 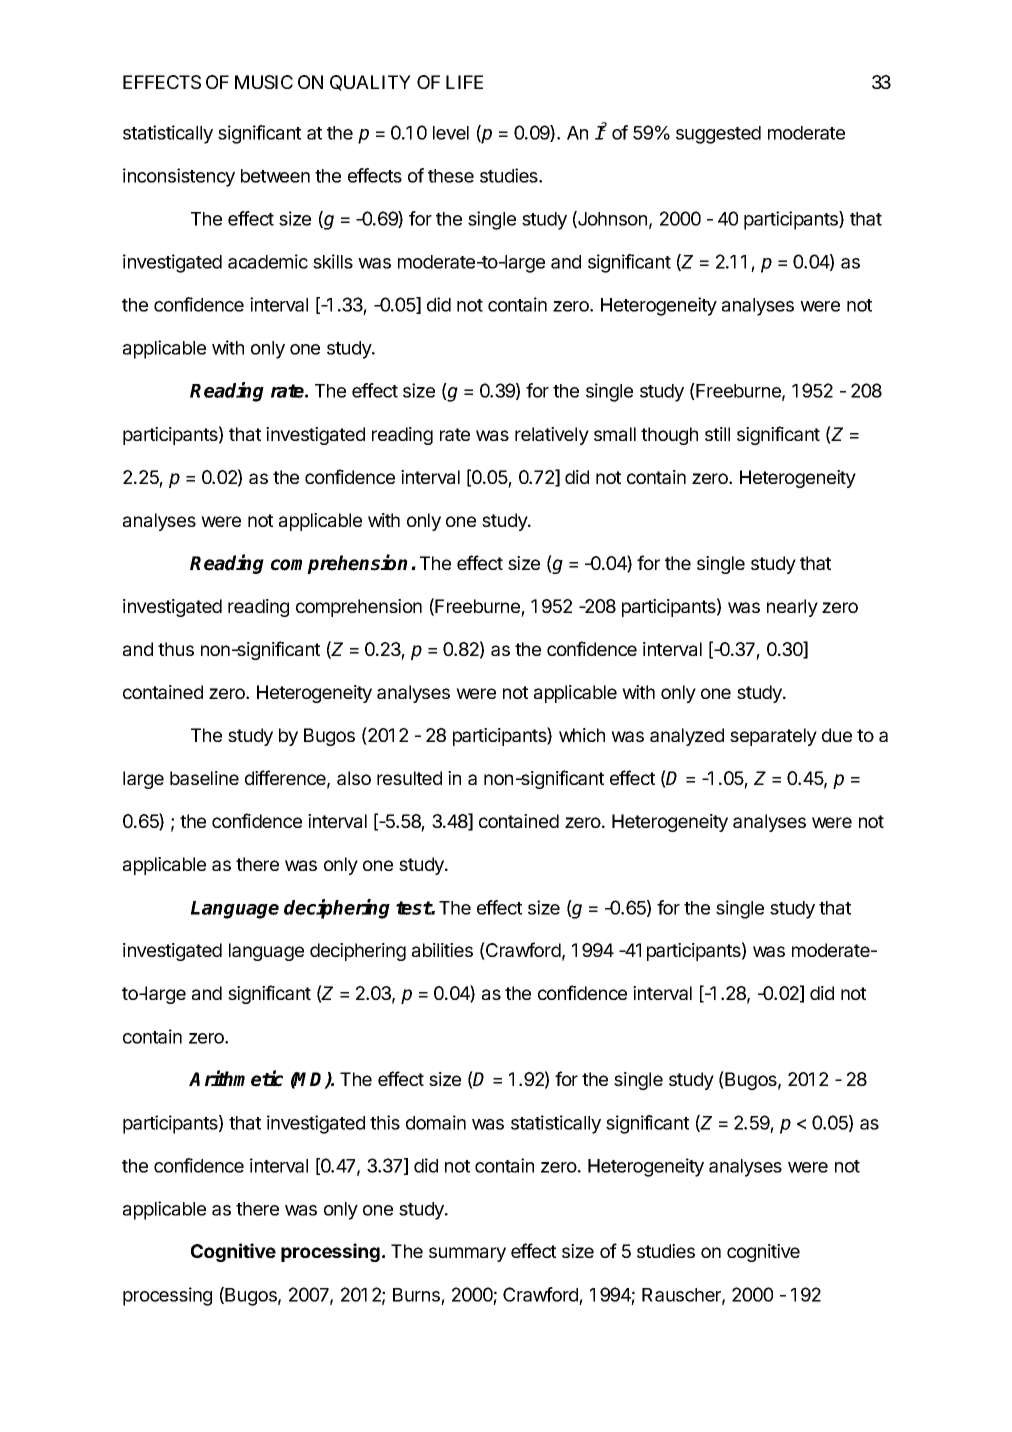 I want to click on level, so click(x=451, y=133).
